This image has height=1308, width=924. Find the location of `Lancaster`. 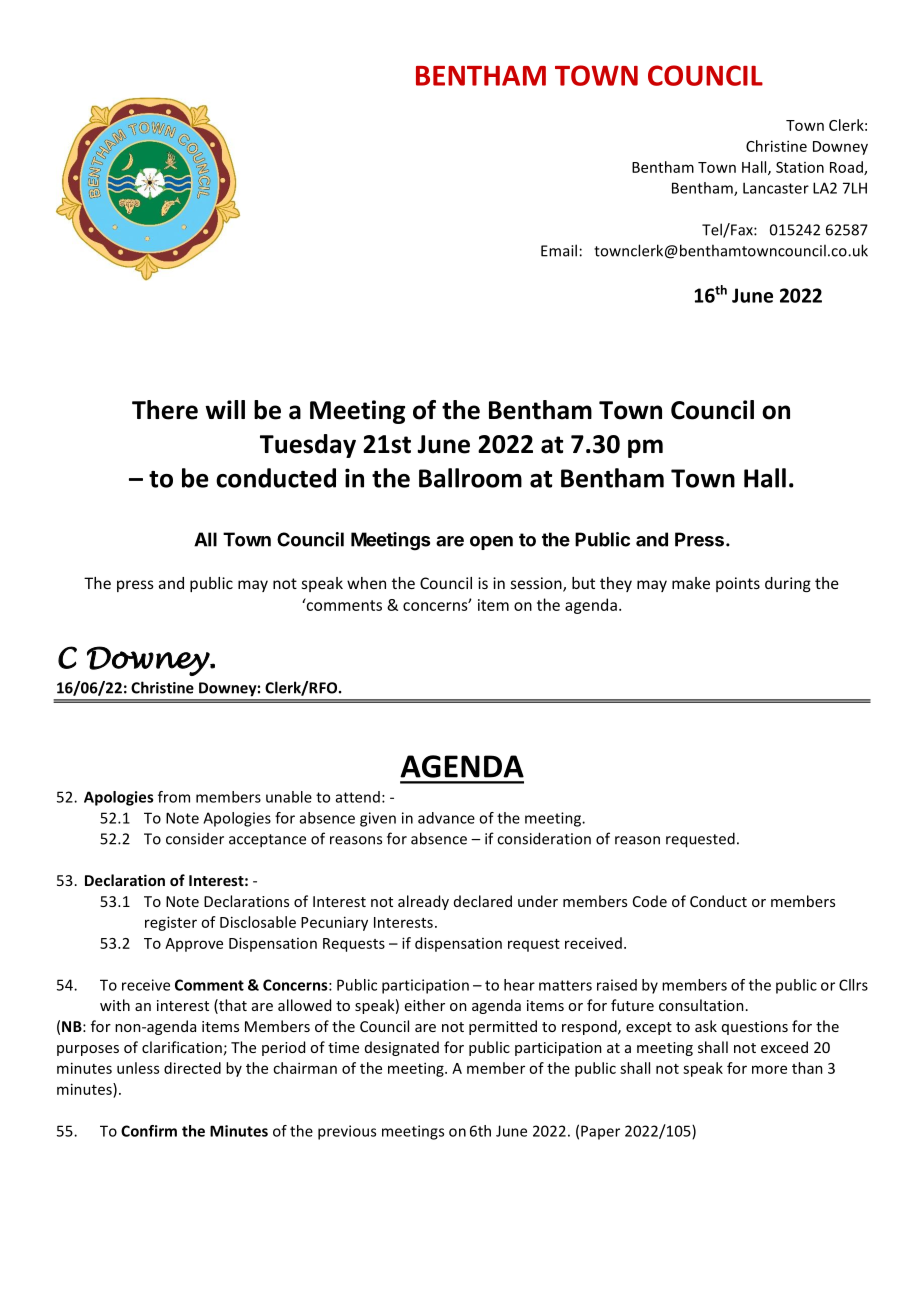

Lancaster is located at coordinates (776, 188).
